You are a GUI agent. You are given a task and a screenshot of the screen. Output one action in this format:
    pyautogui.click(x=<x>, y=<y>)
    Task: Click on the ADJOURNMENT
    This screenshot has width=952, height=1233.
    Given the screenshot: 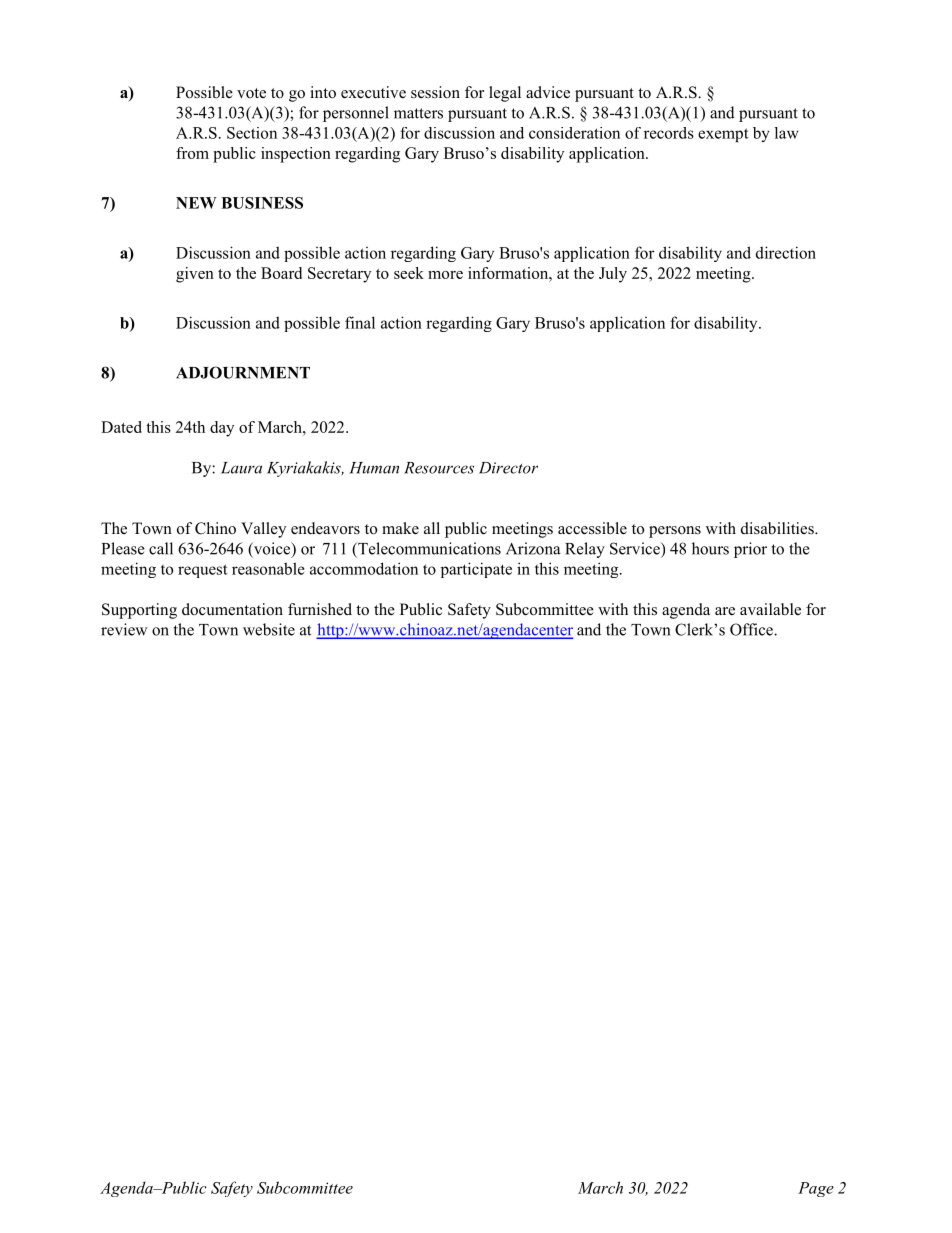 What is the action you would take?
    pyautogui.click(x=243, y=372)
